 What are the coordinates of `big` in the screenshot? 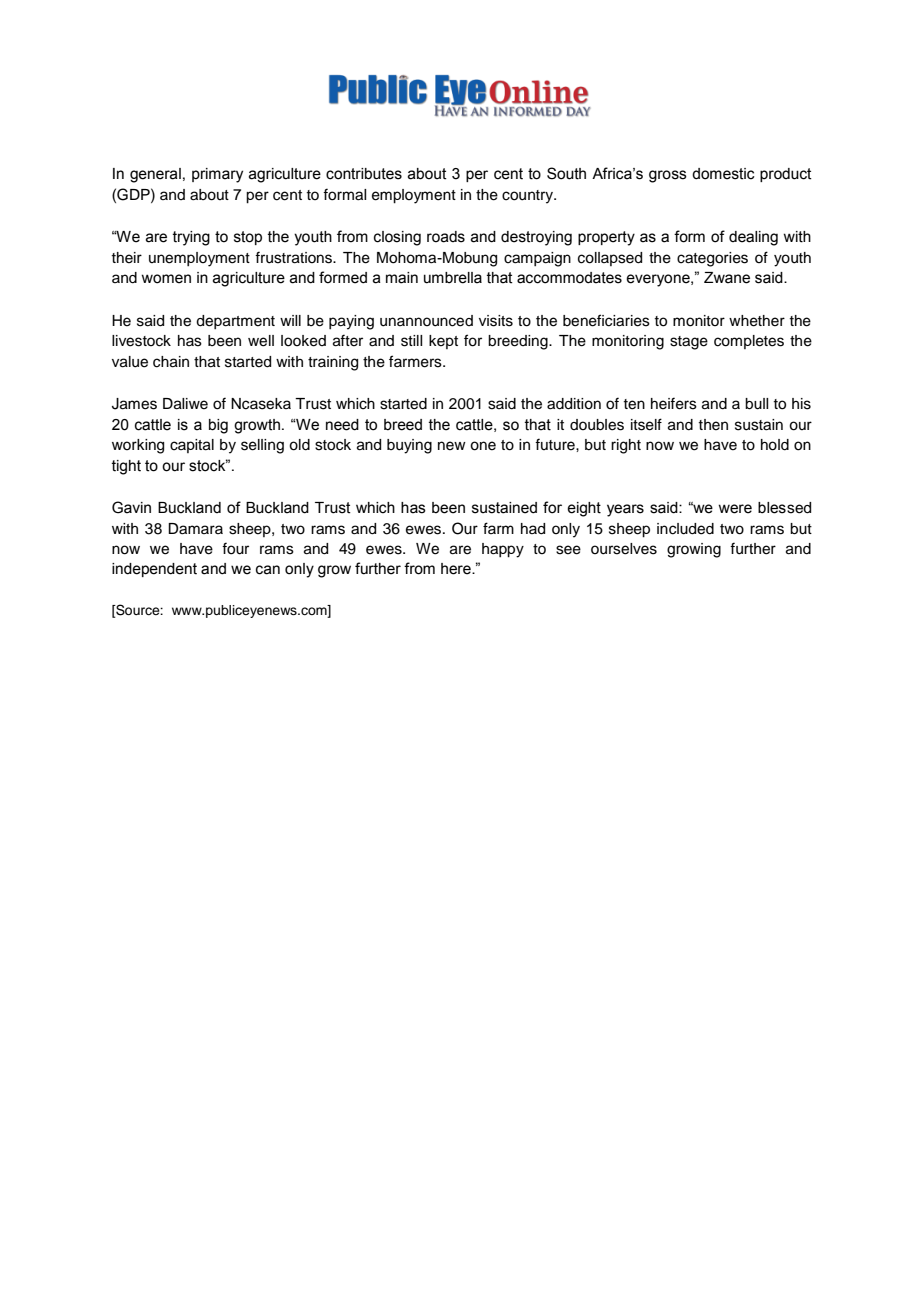 It's located at (218, 426).
